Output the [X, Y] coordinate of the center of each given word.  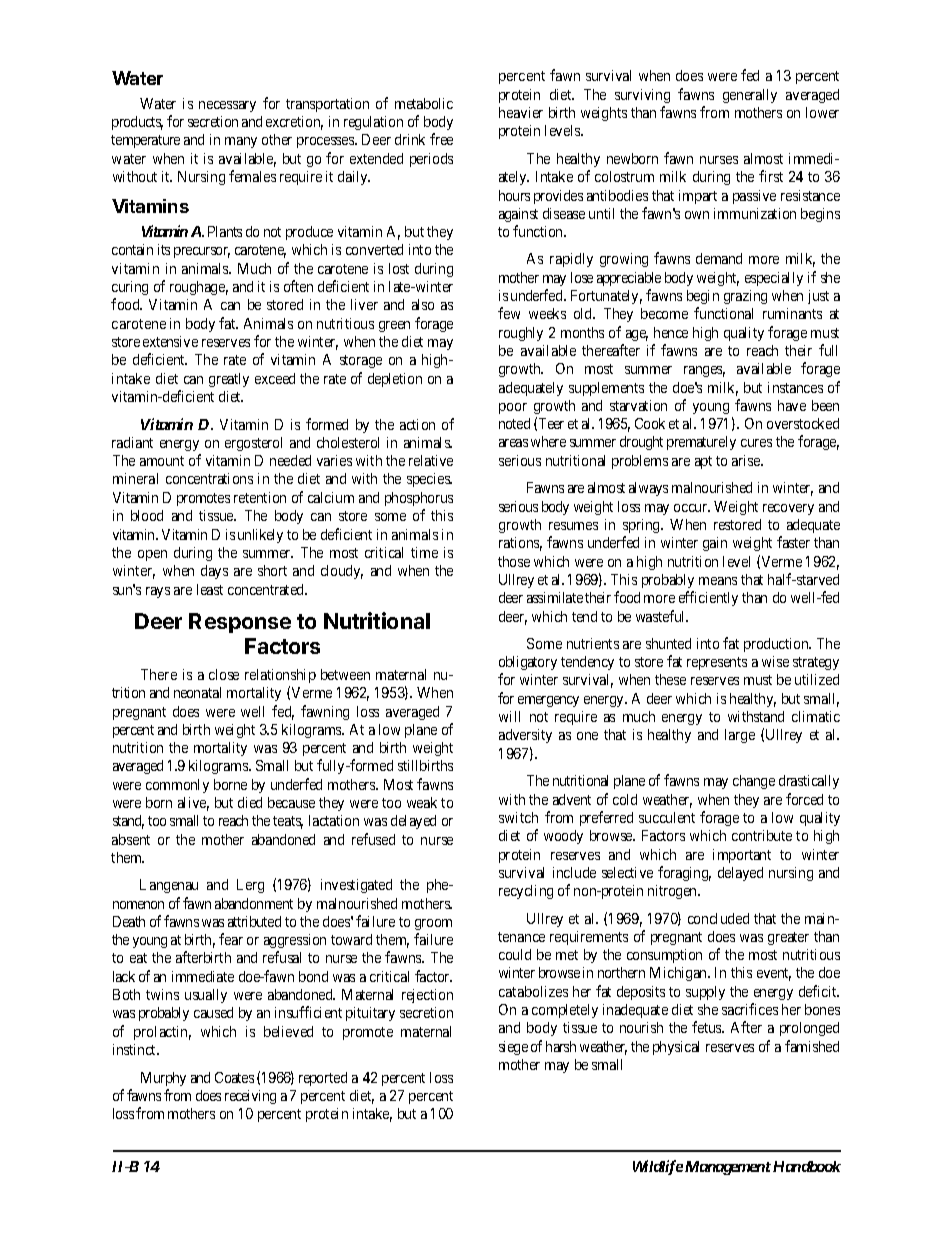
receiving [250, 1097]
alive [193, 804]
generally [750, 96]
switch [518, 817]
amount [162, 461]
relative [431, 460]
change [754, 782]
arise [747, 460]
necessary [227, 106]
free [441, 139]
